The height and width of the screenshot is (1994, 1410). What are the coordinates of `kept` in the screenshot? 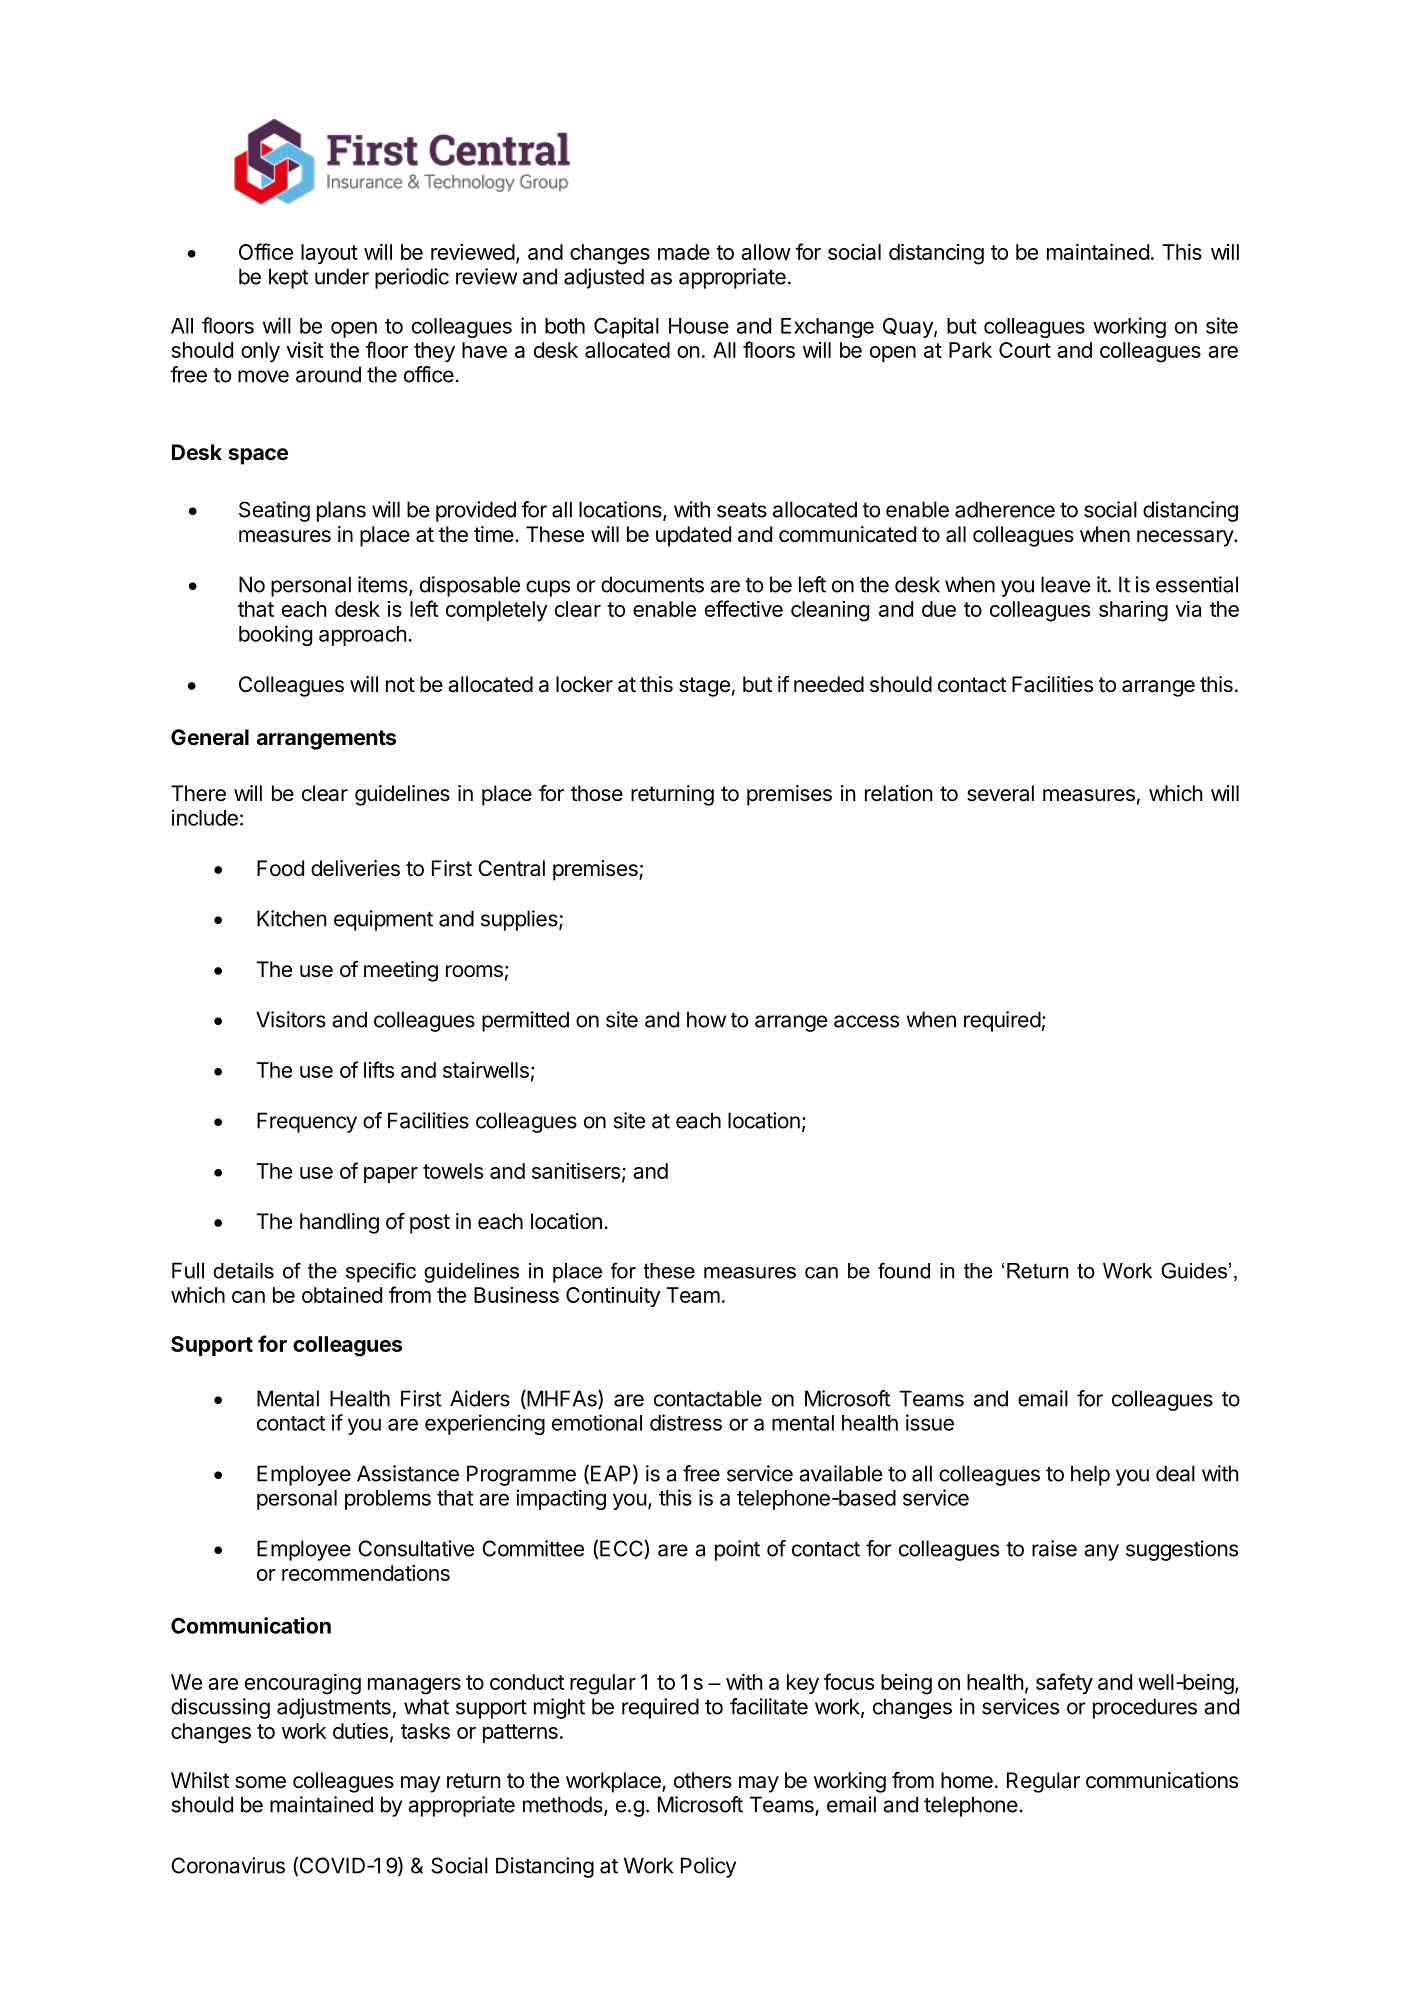 It's located at (288, 278).
